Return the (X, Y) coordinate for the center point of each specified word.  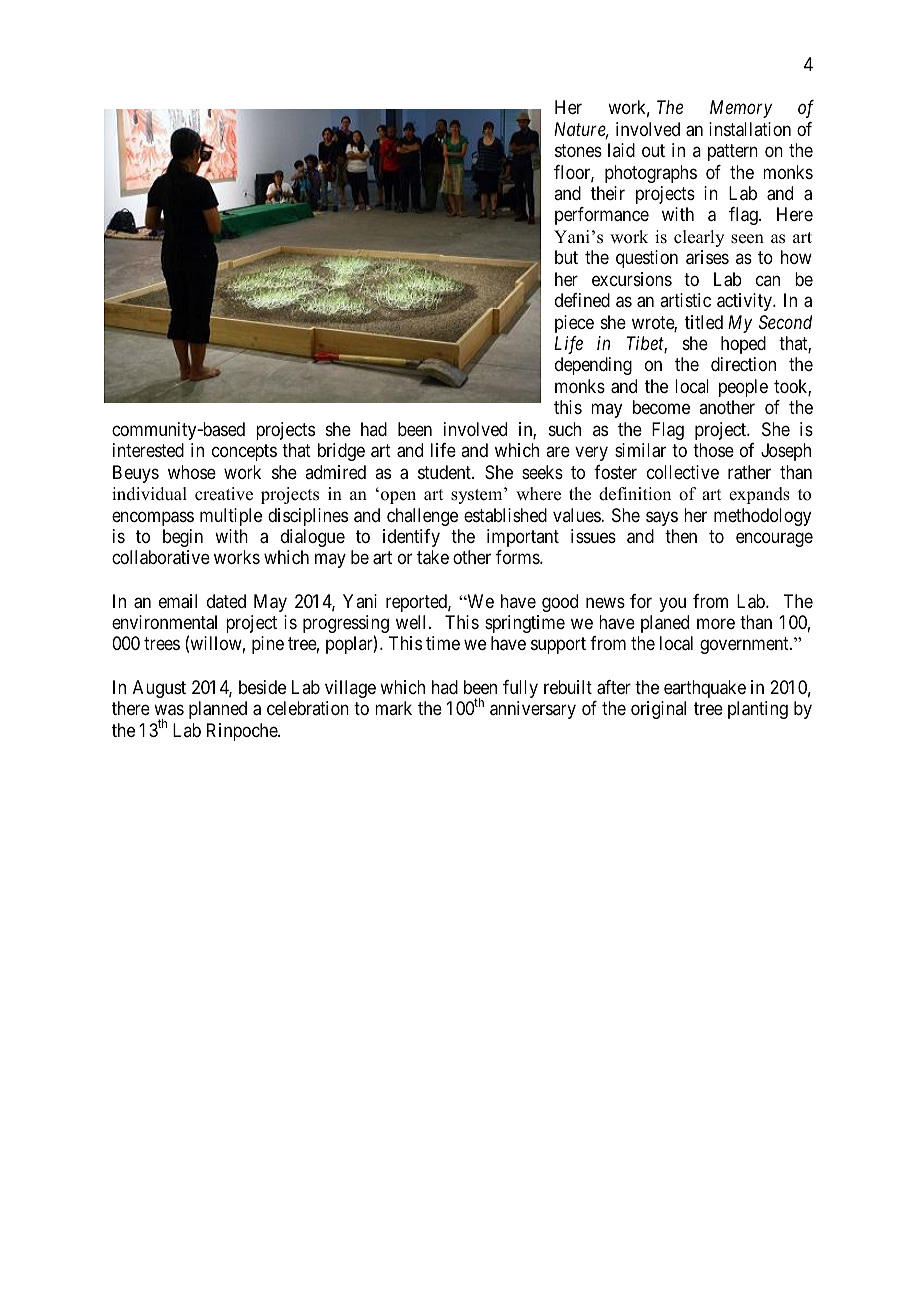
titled (704, 322)
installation (750, 129)
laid (621, 150)
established (505, 515)
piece (574, 324)
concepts (244, 453)
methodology (762, 517)
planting (758, 710)
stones (578, 150)
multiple (231, 517)
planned (218, 710)
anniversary (533, 710)
